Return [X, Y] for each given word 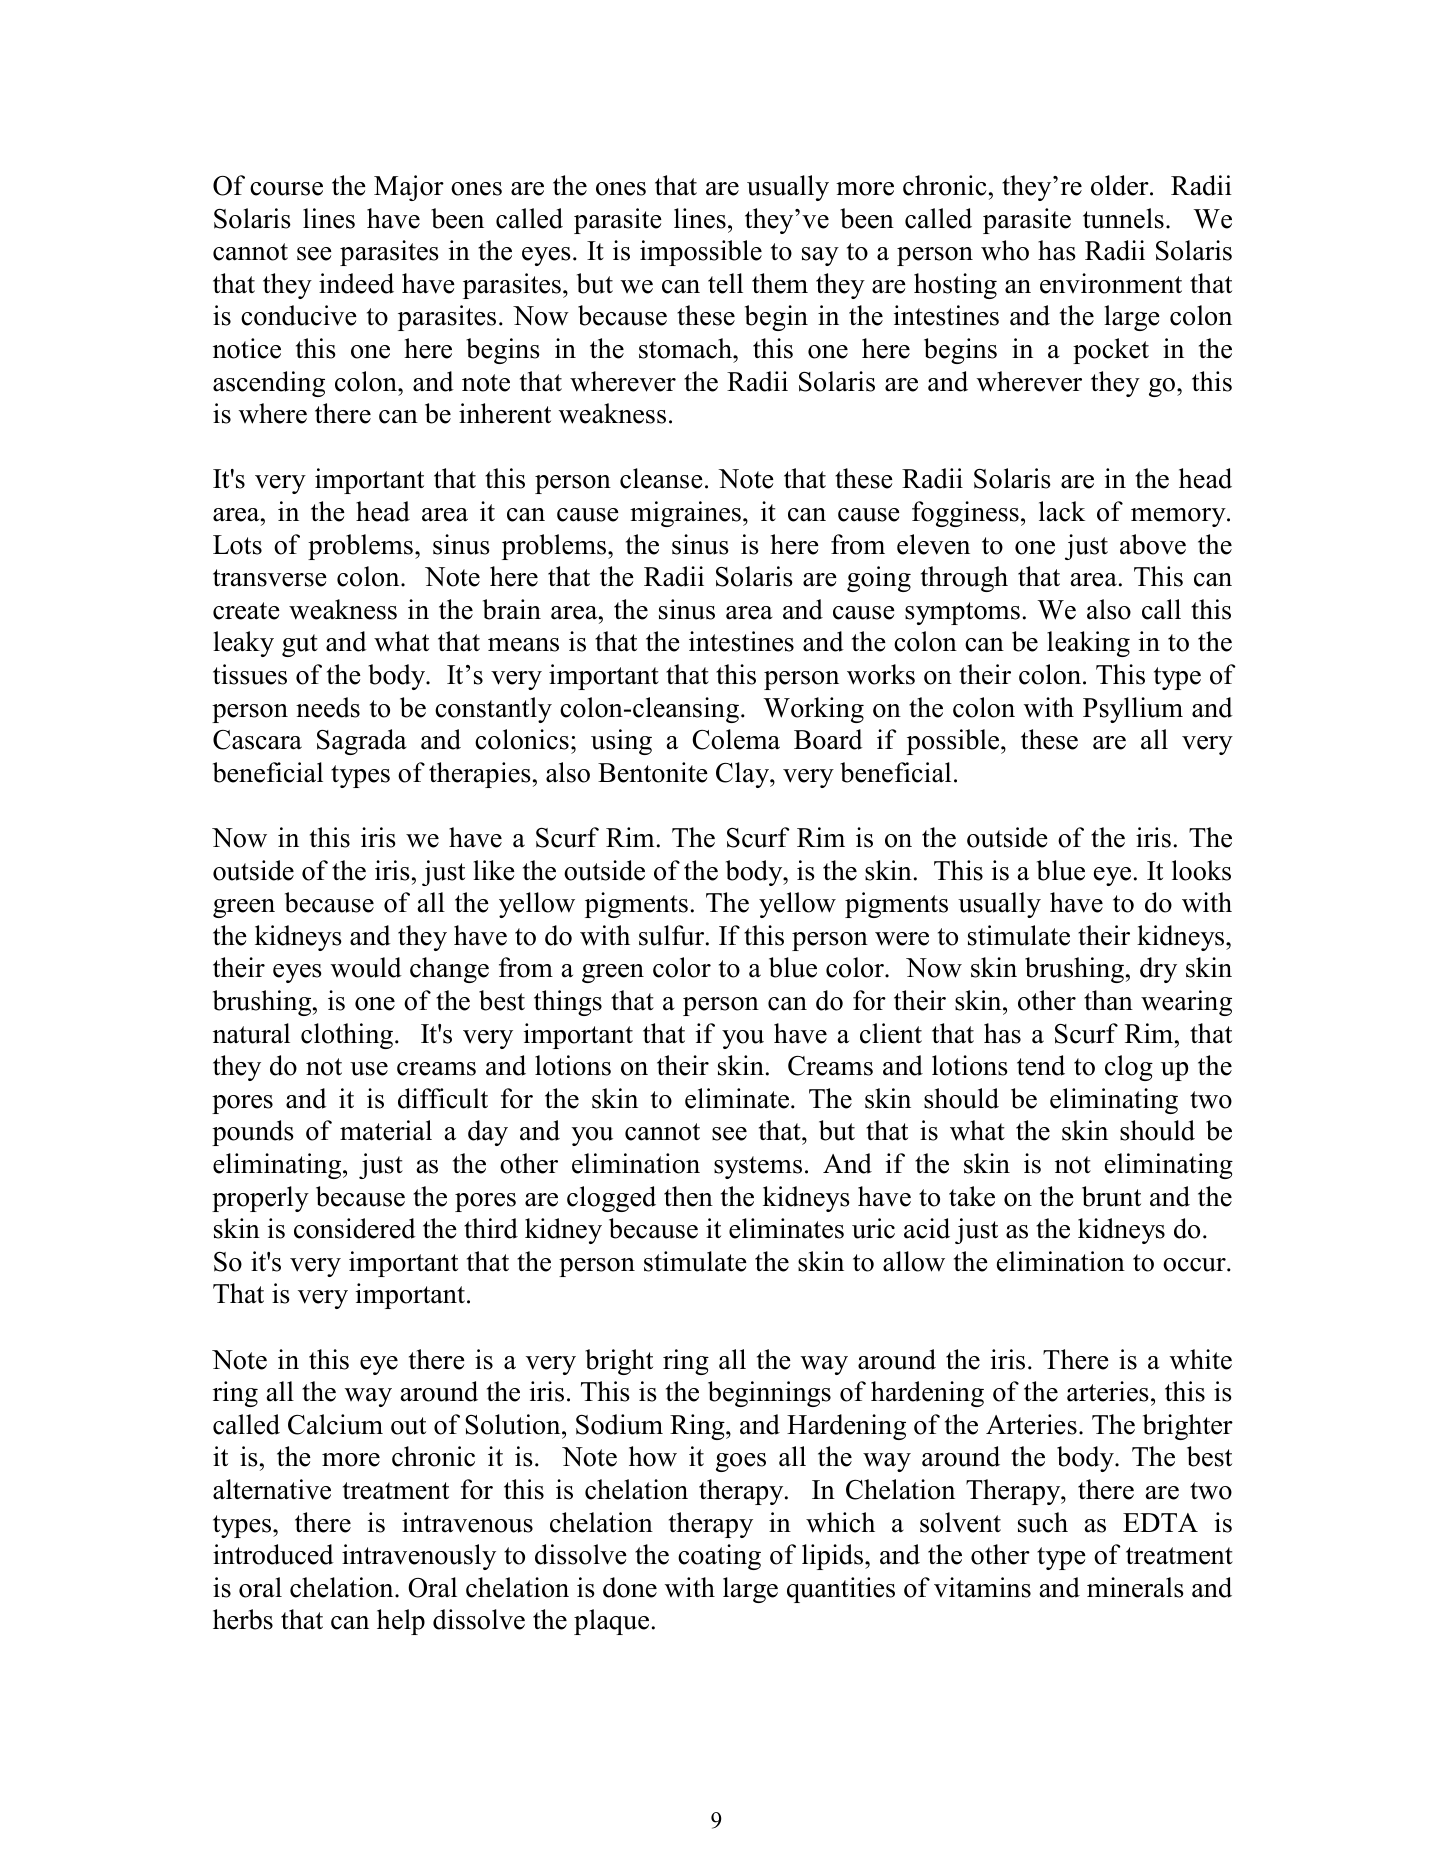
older [1121, 185]
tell [725, 283]
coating [719, 1557]
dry [1158, 970]
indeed [356, 283]
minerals [1135, 1587]
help [401, 1622]
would [366, 967]
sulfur [673, 935]
